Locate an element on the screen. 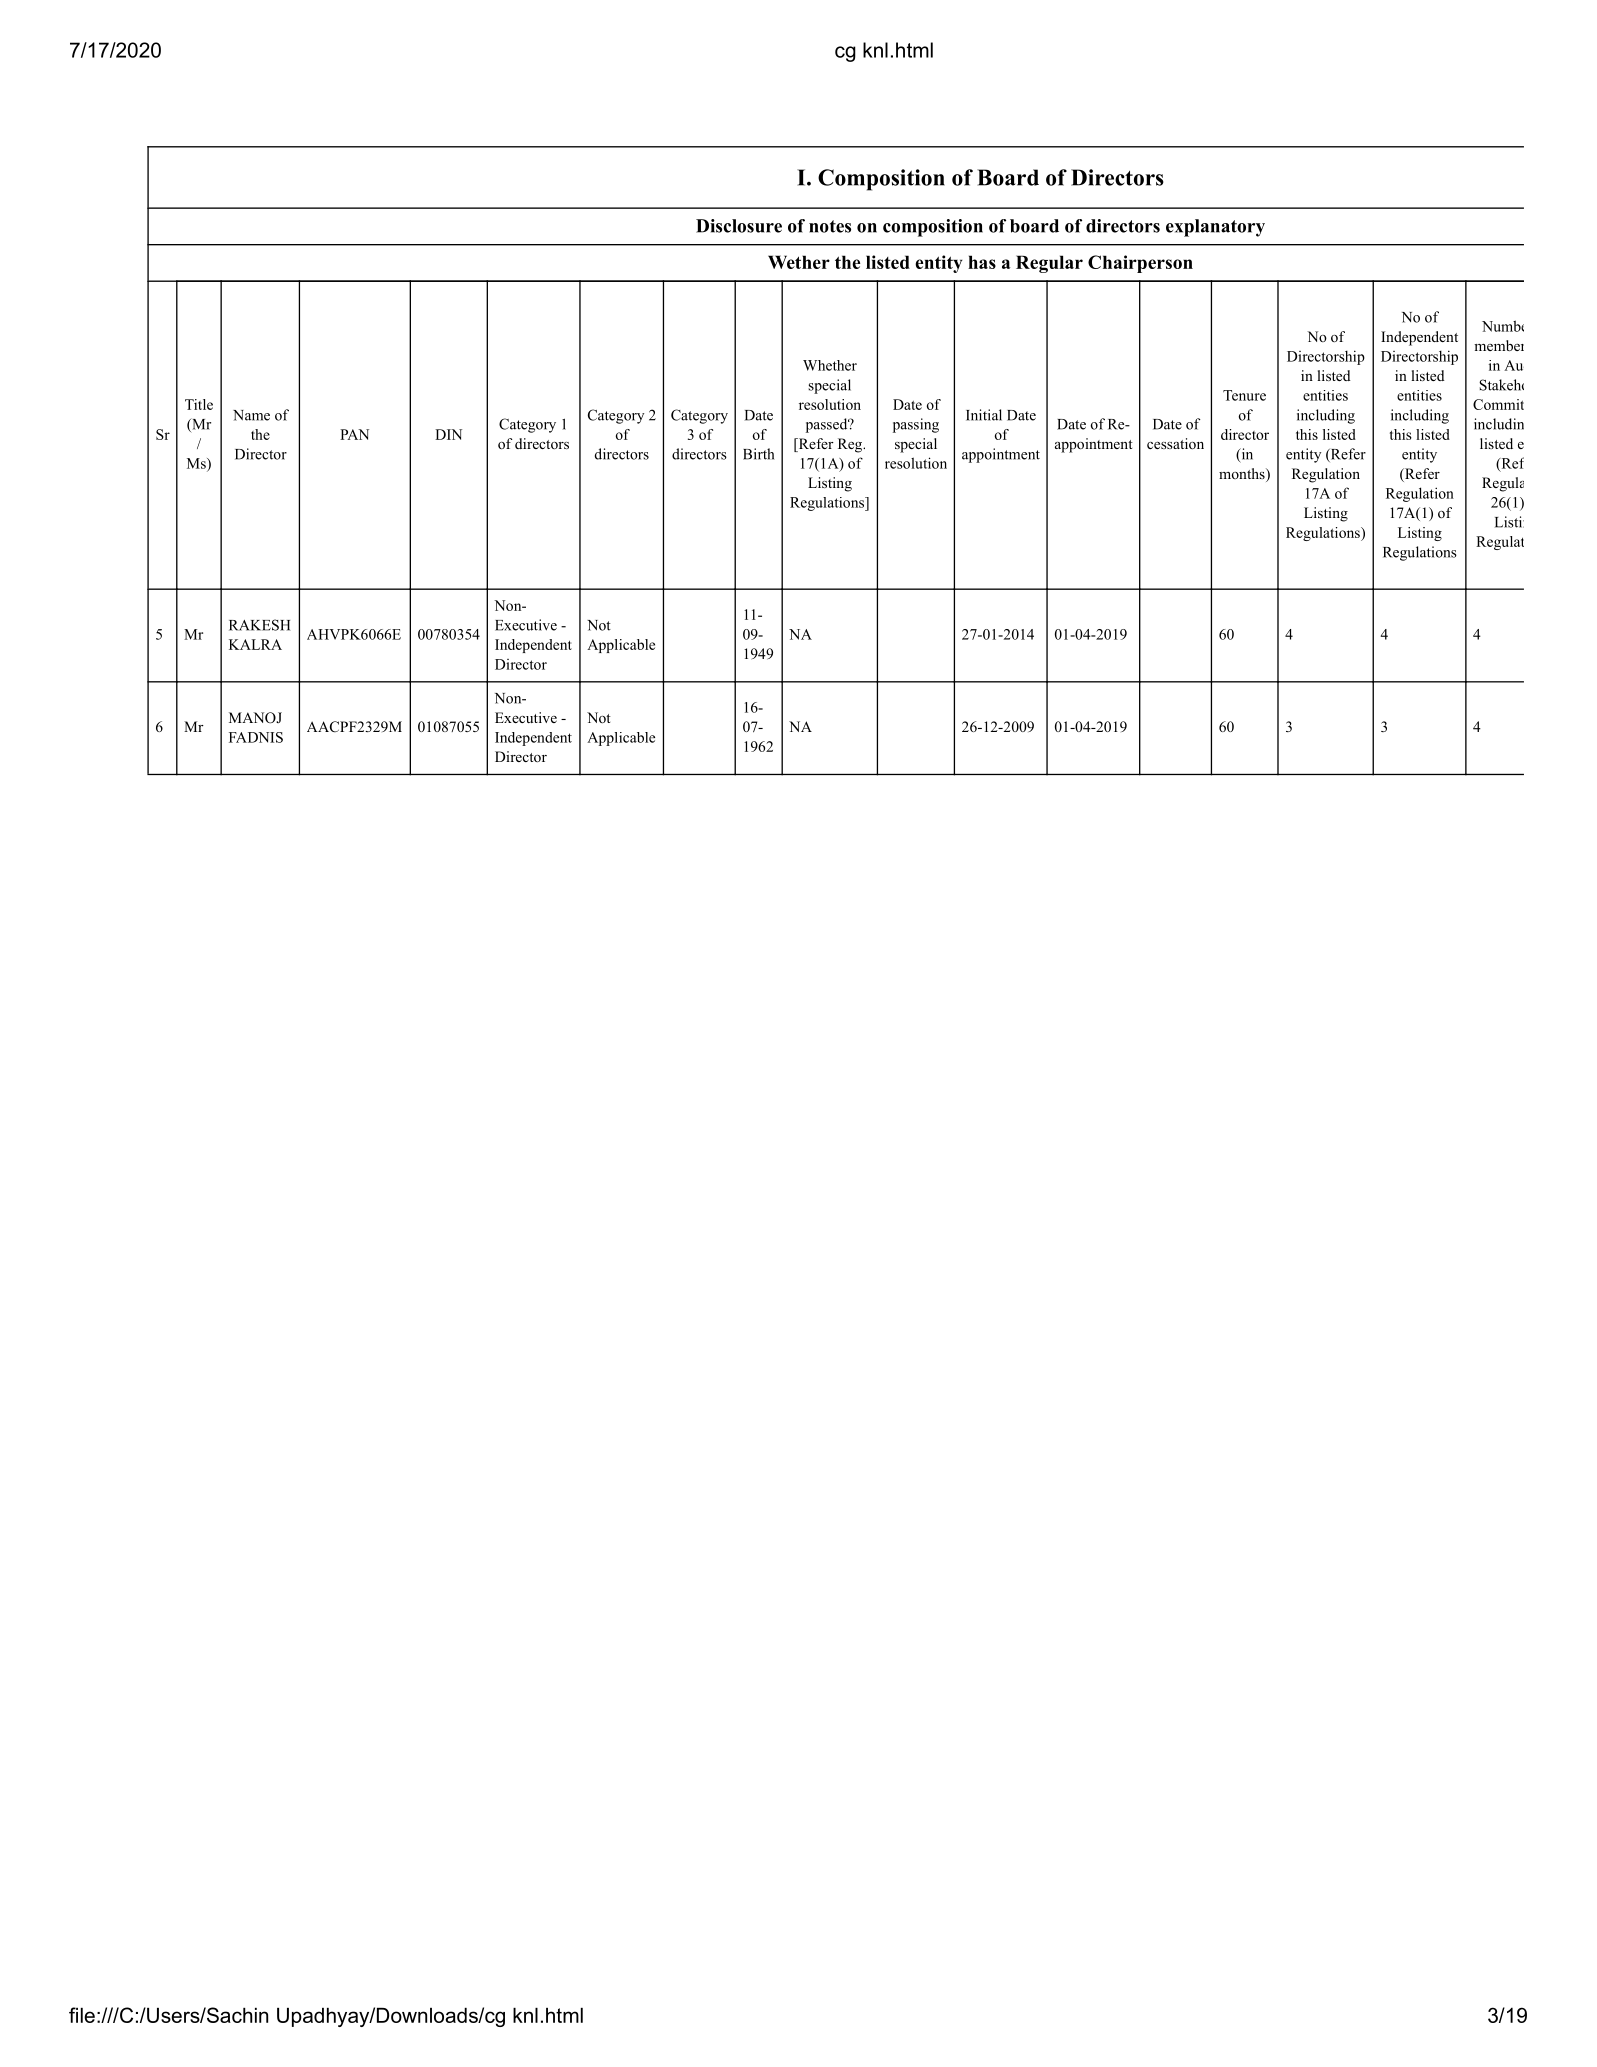 The width and height of the screenshot is (1597, 2067). explanatory is located at coordinates (1215, 228).
